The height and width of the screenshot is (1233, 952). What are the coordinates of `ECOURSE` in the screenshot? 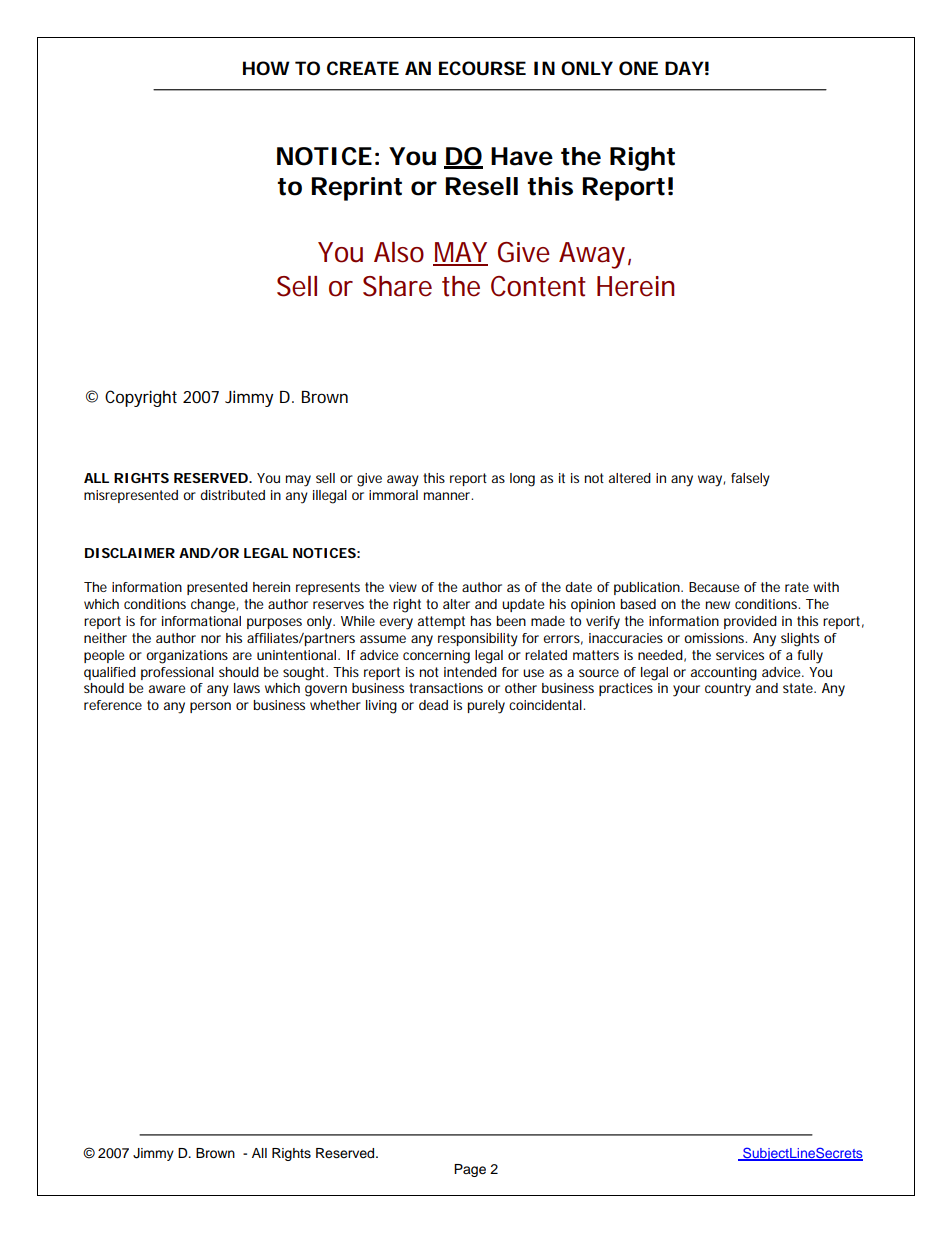 It's located at (482, 68).
